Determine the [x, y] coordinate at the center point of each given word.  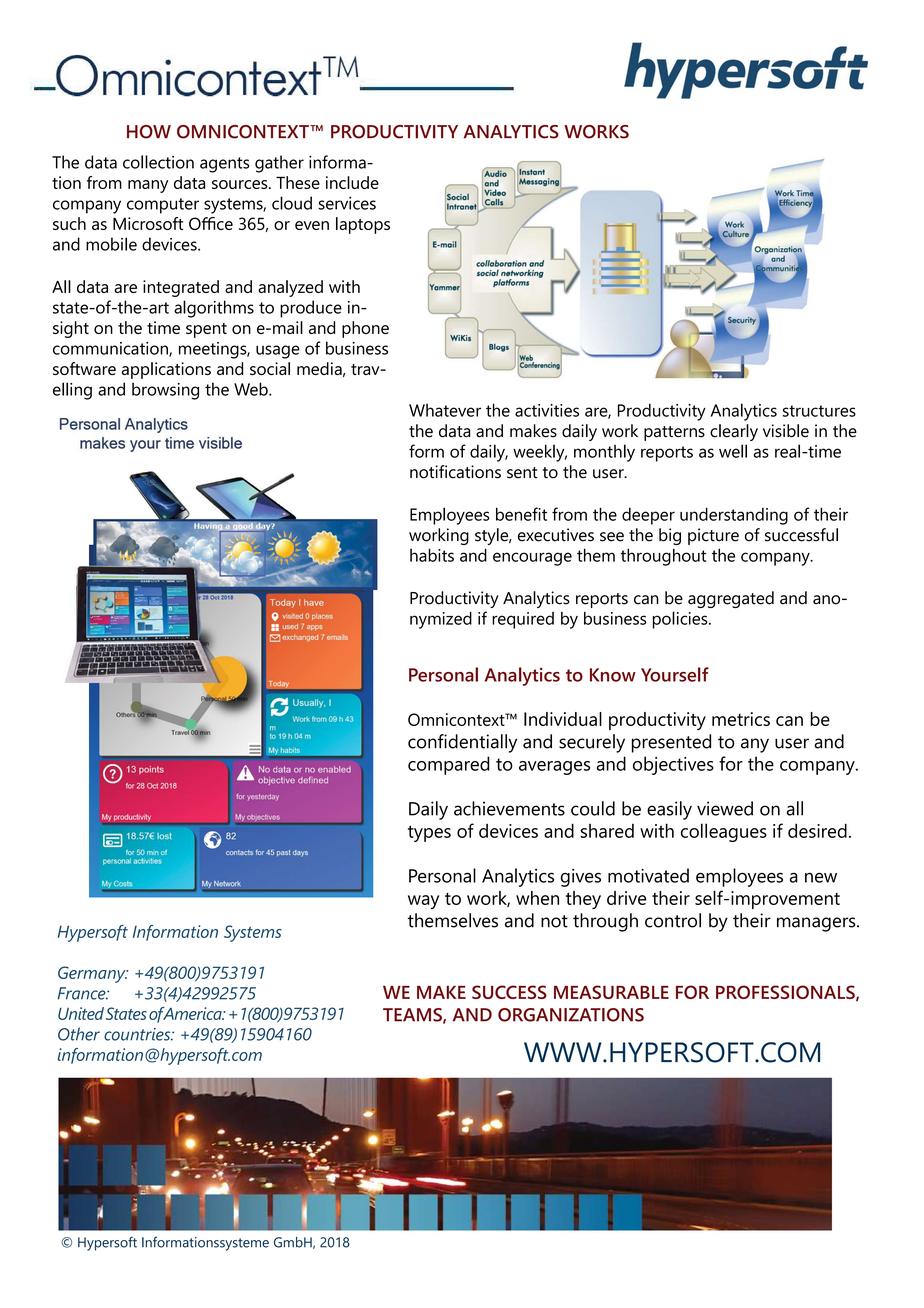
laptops [363, 225]
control [673, 920]
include [352, 182]
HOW [149, 132]
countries [138, 1034]
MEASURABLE [611, 992]
